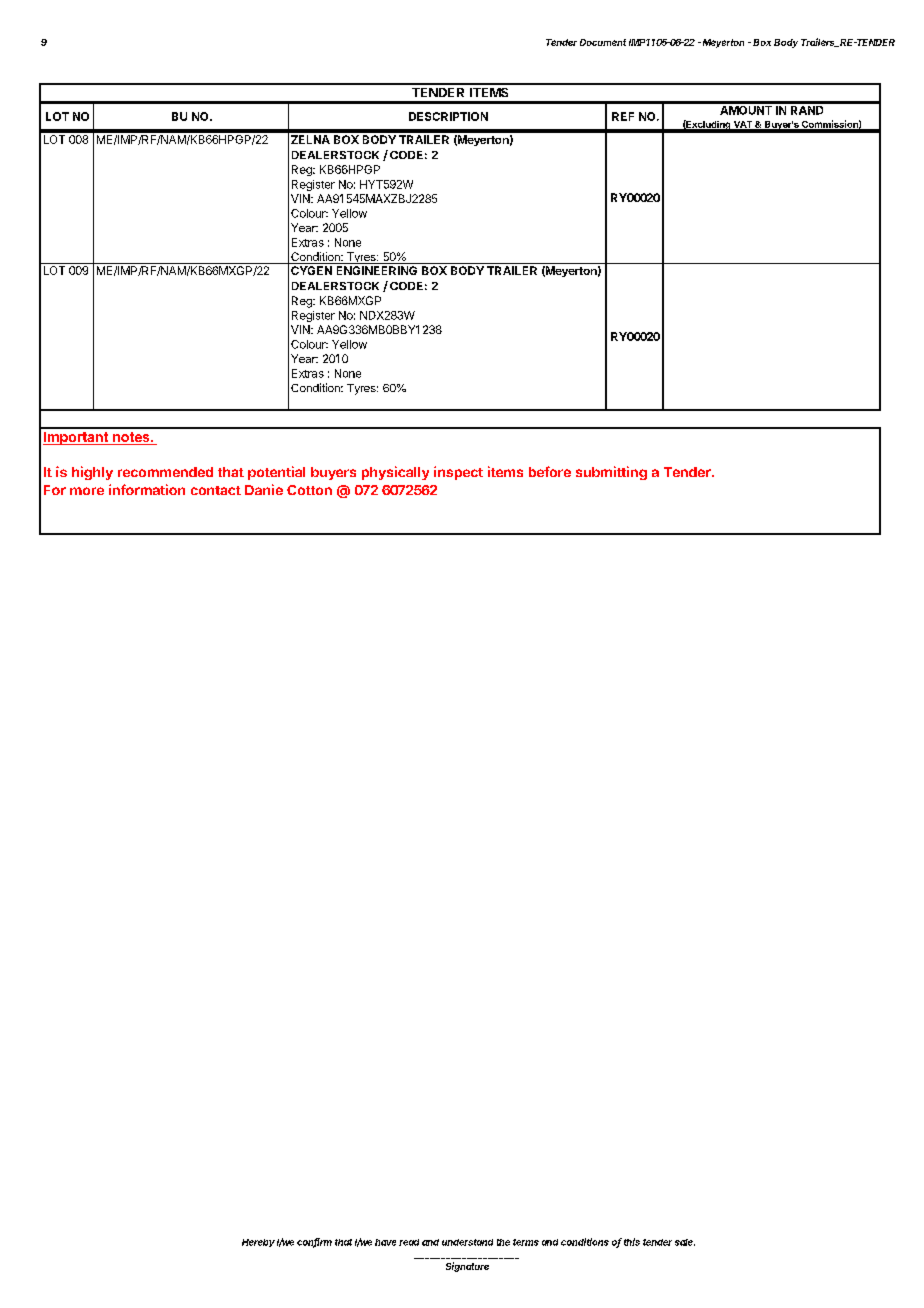 This document has height=1308, width=924. What do you see at coordinates (258, 1243) in the document?
I see `Hereby` at bounding box center [258, 1243].
